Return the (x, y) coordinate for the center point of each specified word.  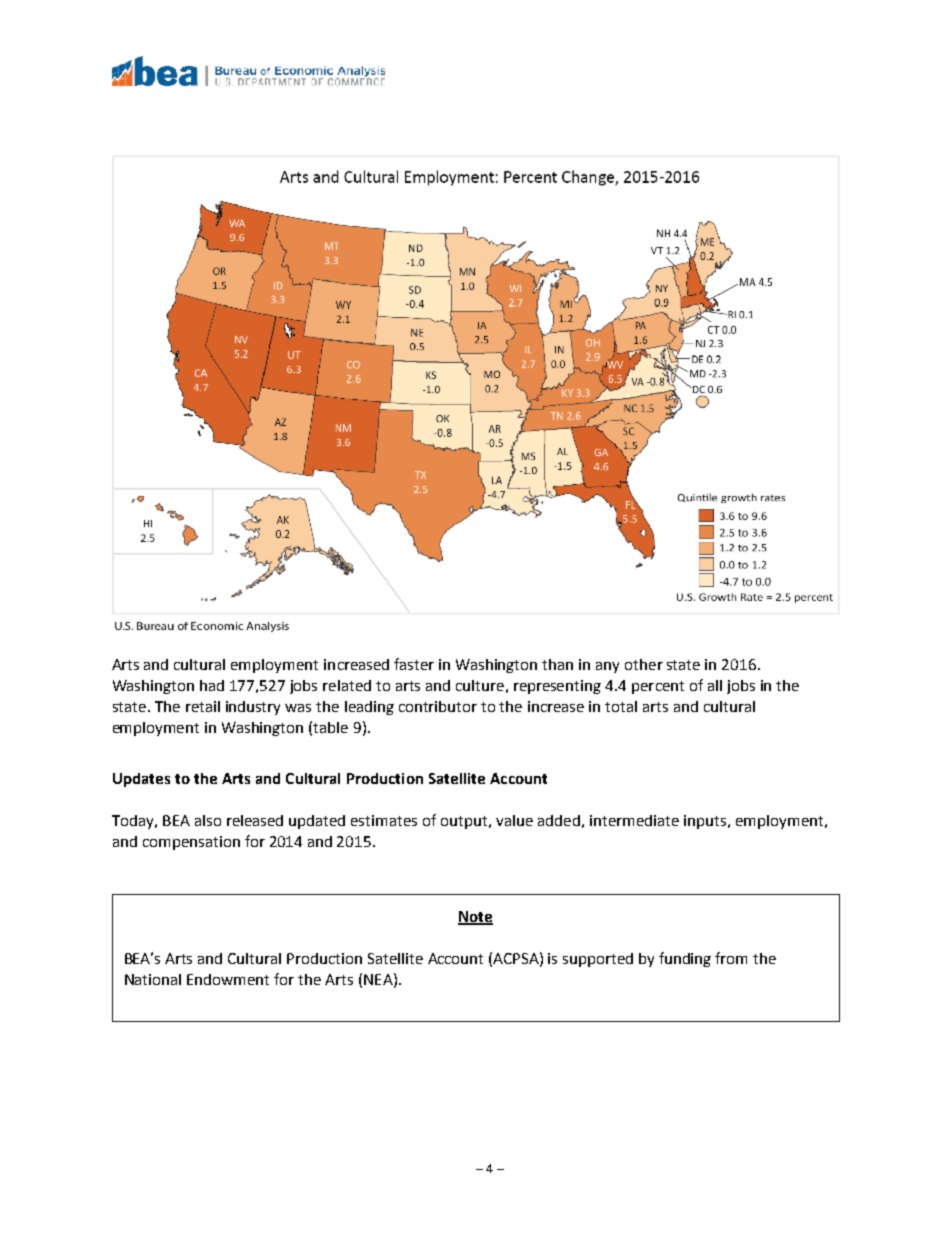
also (208, 820)
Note (475, 918)
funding (685, 959)
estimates (384, 820)
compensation (191, 843)
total (621, 706)
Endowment (228, 979)
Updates (141, 780)
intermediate (634, 820)
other (644, 664)
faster (414, 664)
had (212, 685)
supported (598, 960)
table (330, 727)
